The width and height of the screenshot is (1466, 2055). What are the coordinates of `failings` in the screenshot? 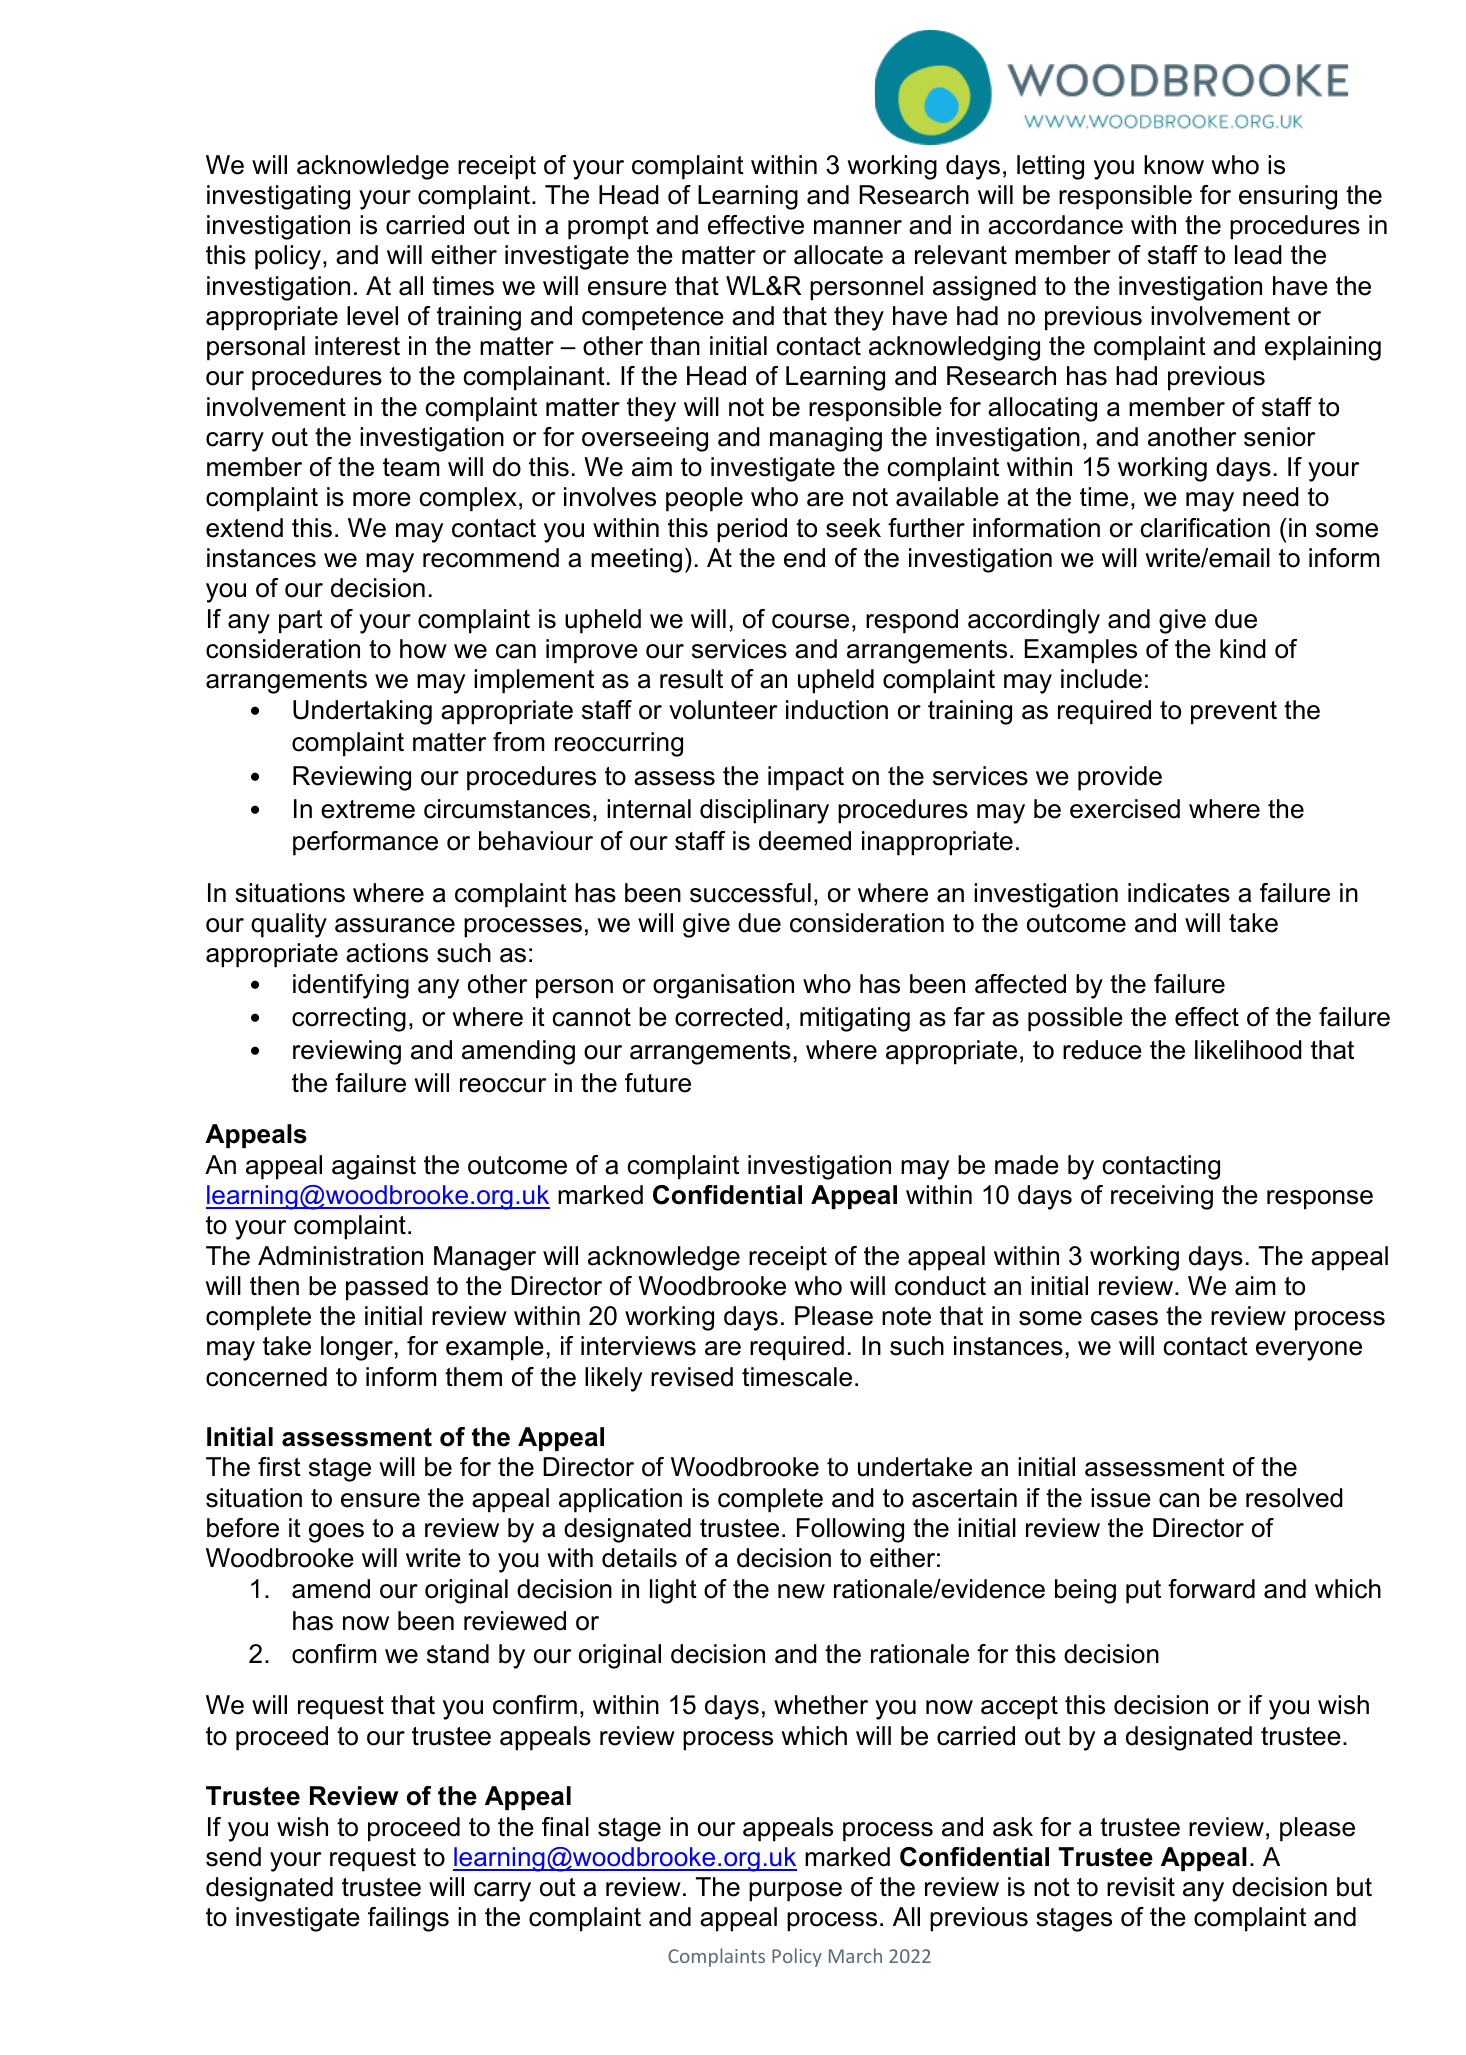 It's located at (408, 1919).
